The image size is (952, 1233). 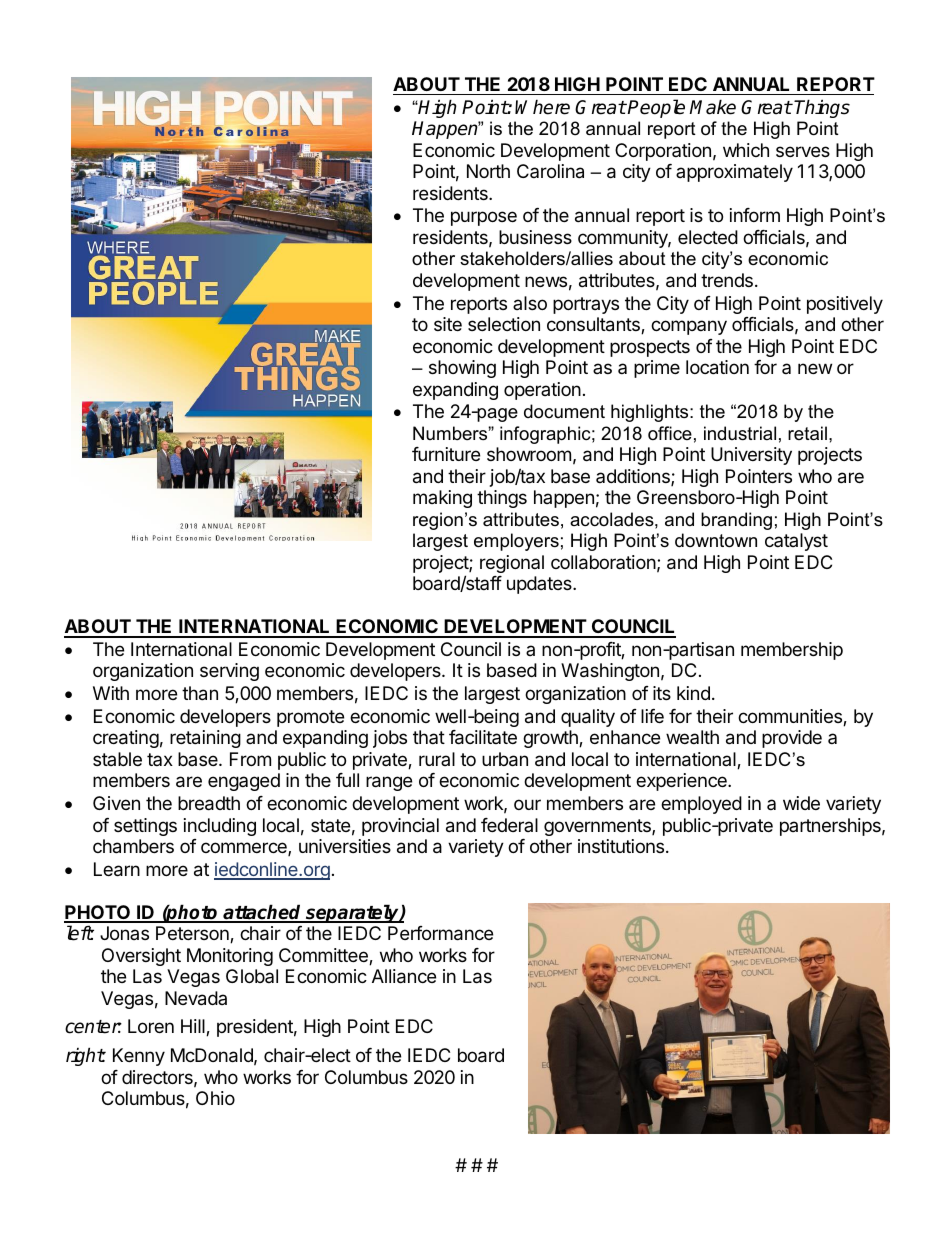 I want to click on North, so click(x=488, y=171).
